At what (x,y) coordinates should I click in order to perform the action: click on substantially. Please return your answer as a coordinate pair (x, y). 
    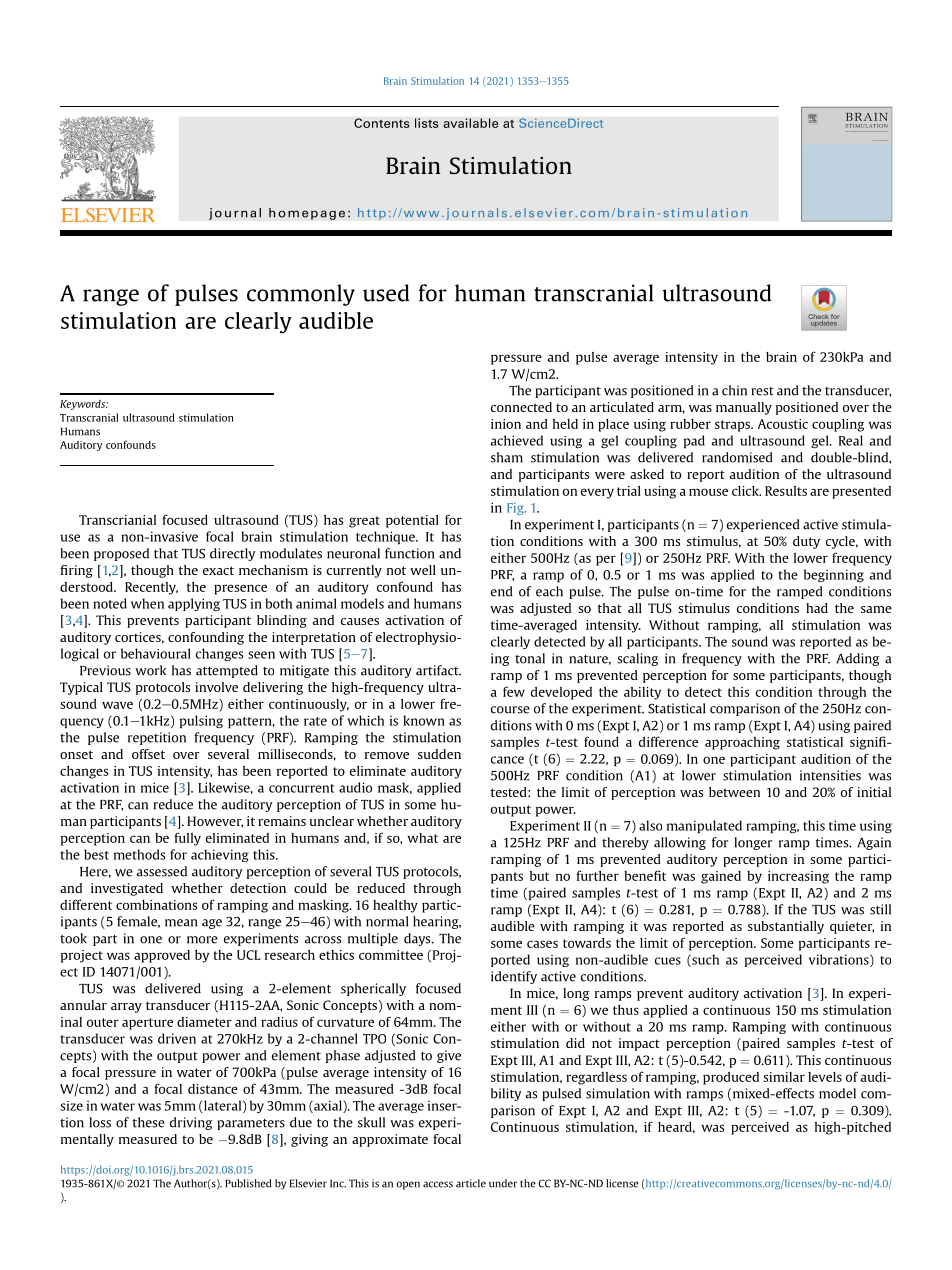
    Looking at the image, I should click on (786, 927).
